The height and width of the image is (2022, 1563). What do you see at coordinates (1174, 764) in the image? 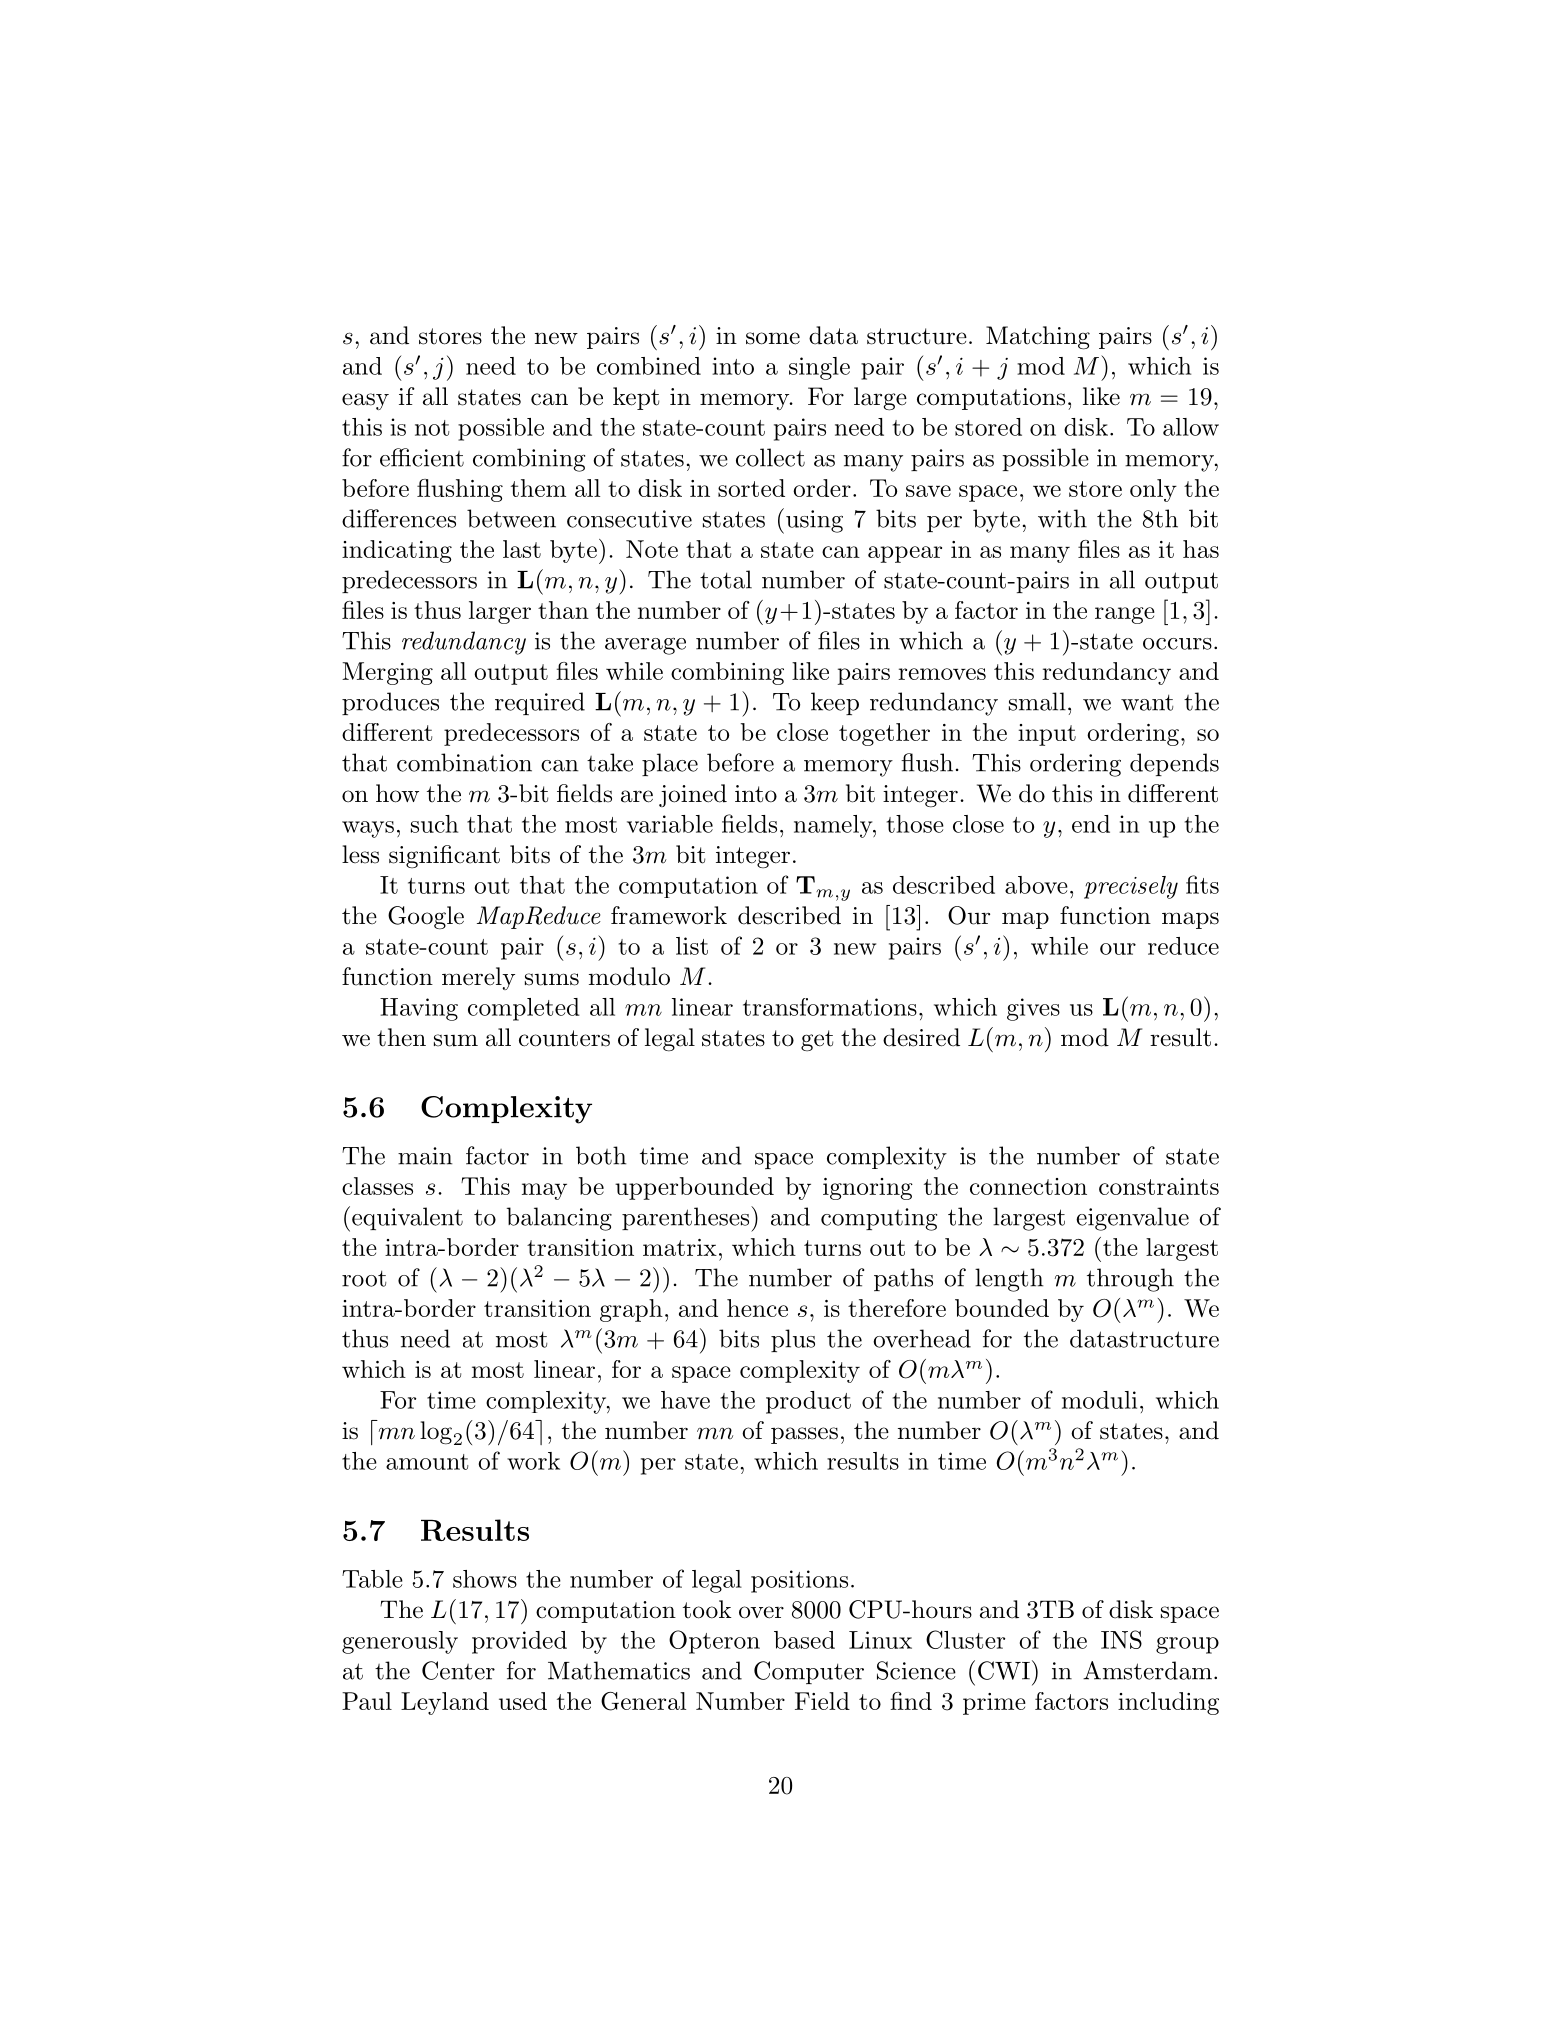
I see `depends` at bounding box center [1174, 764].
